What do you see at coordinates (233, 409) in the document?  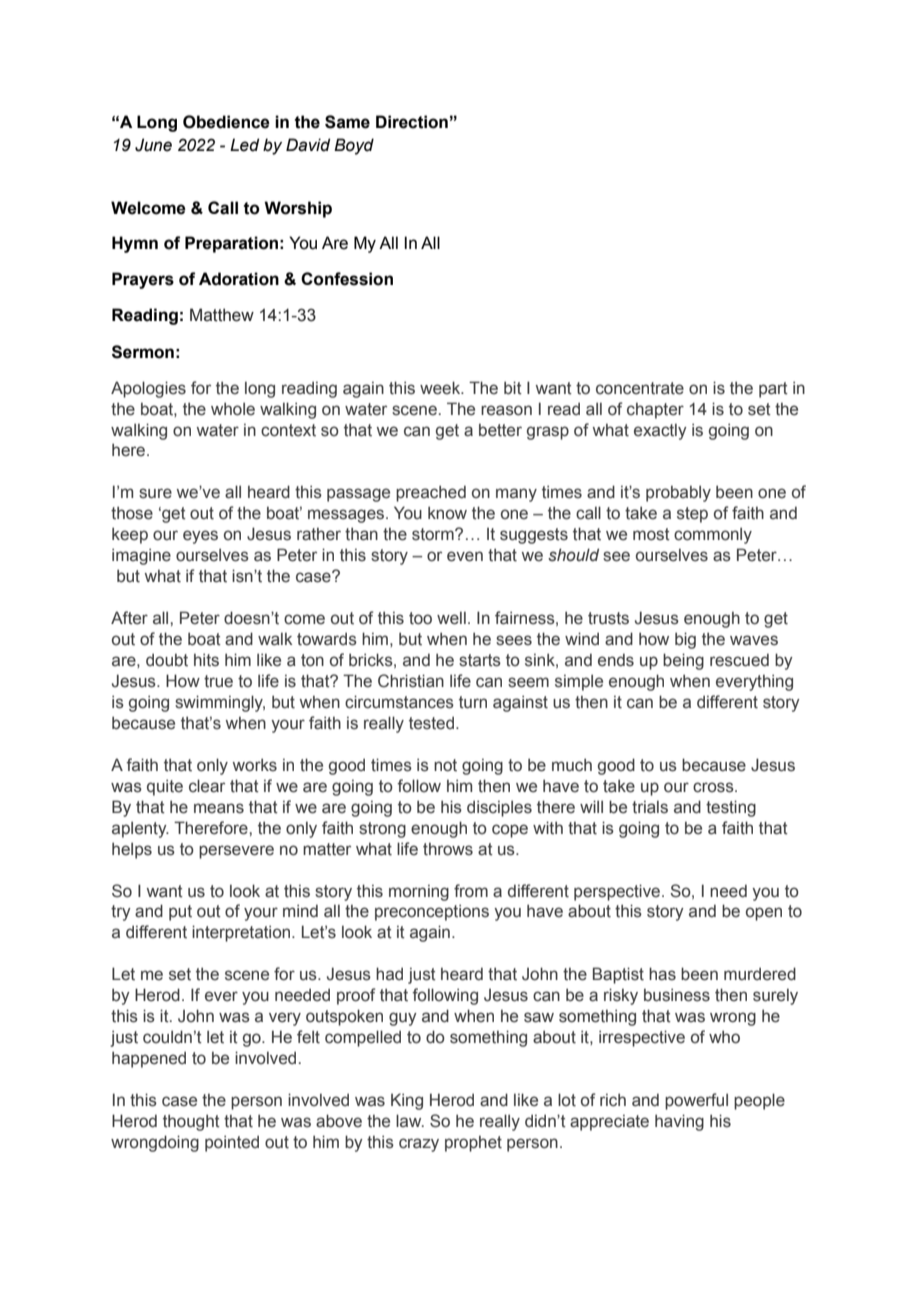 I see `whole` at bounding box center [233, 409].
